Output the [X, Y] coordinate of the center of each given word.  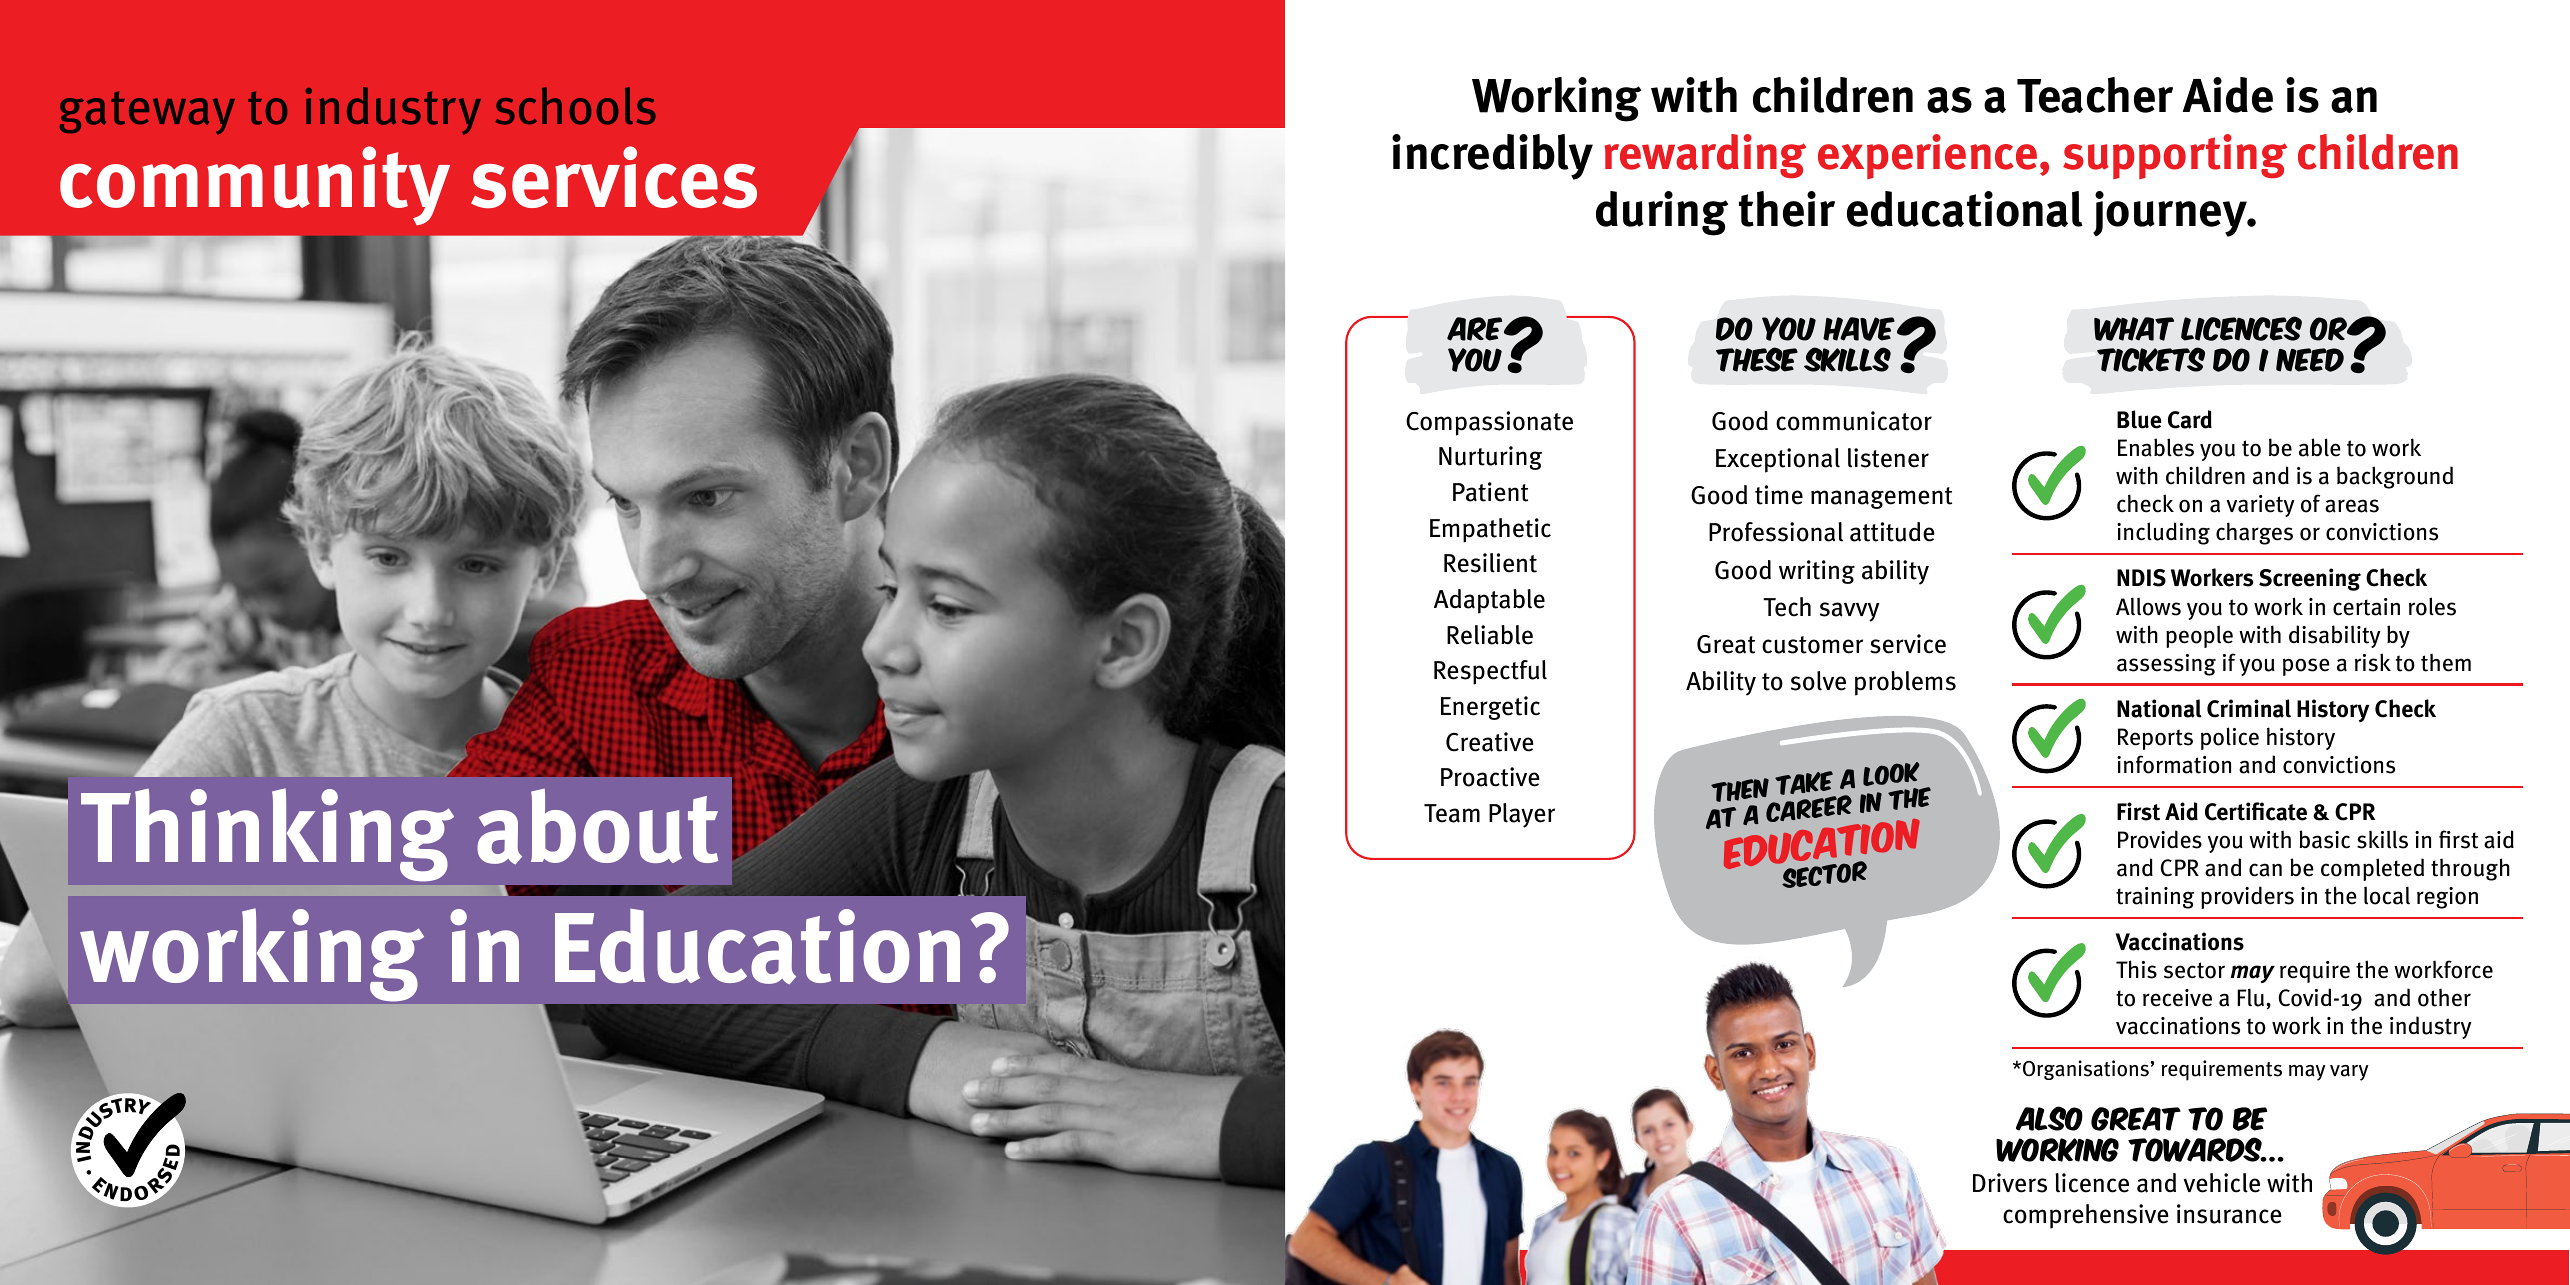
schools [576, 106]
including [2163, 533]
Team [1452, 813]
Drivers [2010, 1183]
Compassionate [1489, 423]
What [2134, 329]
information [2174, 764]
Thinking [267, 834]
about [597, 826]
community [255, 185]
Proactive [1490, 777]
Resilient [1490, 563]
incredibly [1492, 157]
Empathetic [1490, 530]
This [2136, 969]
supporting [2175, 156]
